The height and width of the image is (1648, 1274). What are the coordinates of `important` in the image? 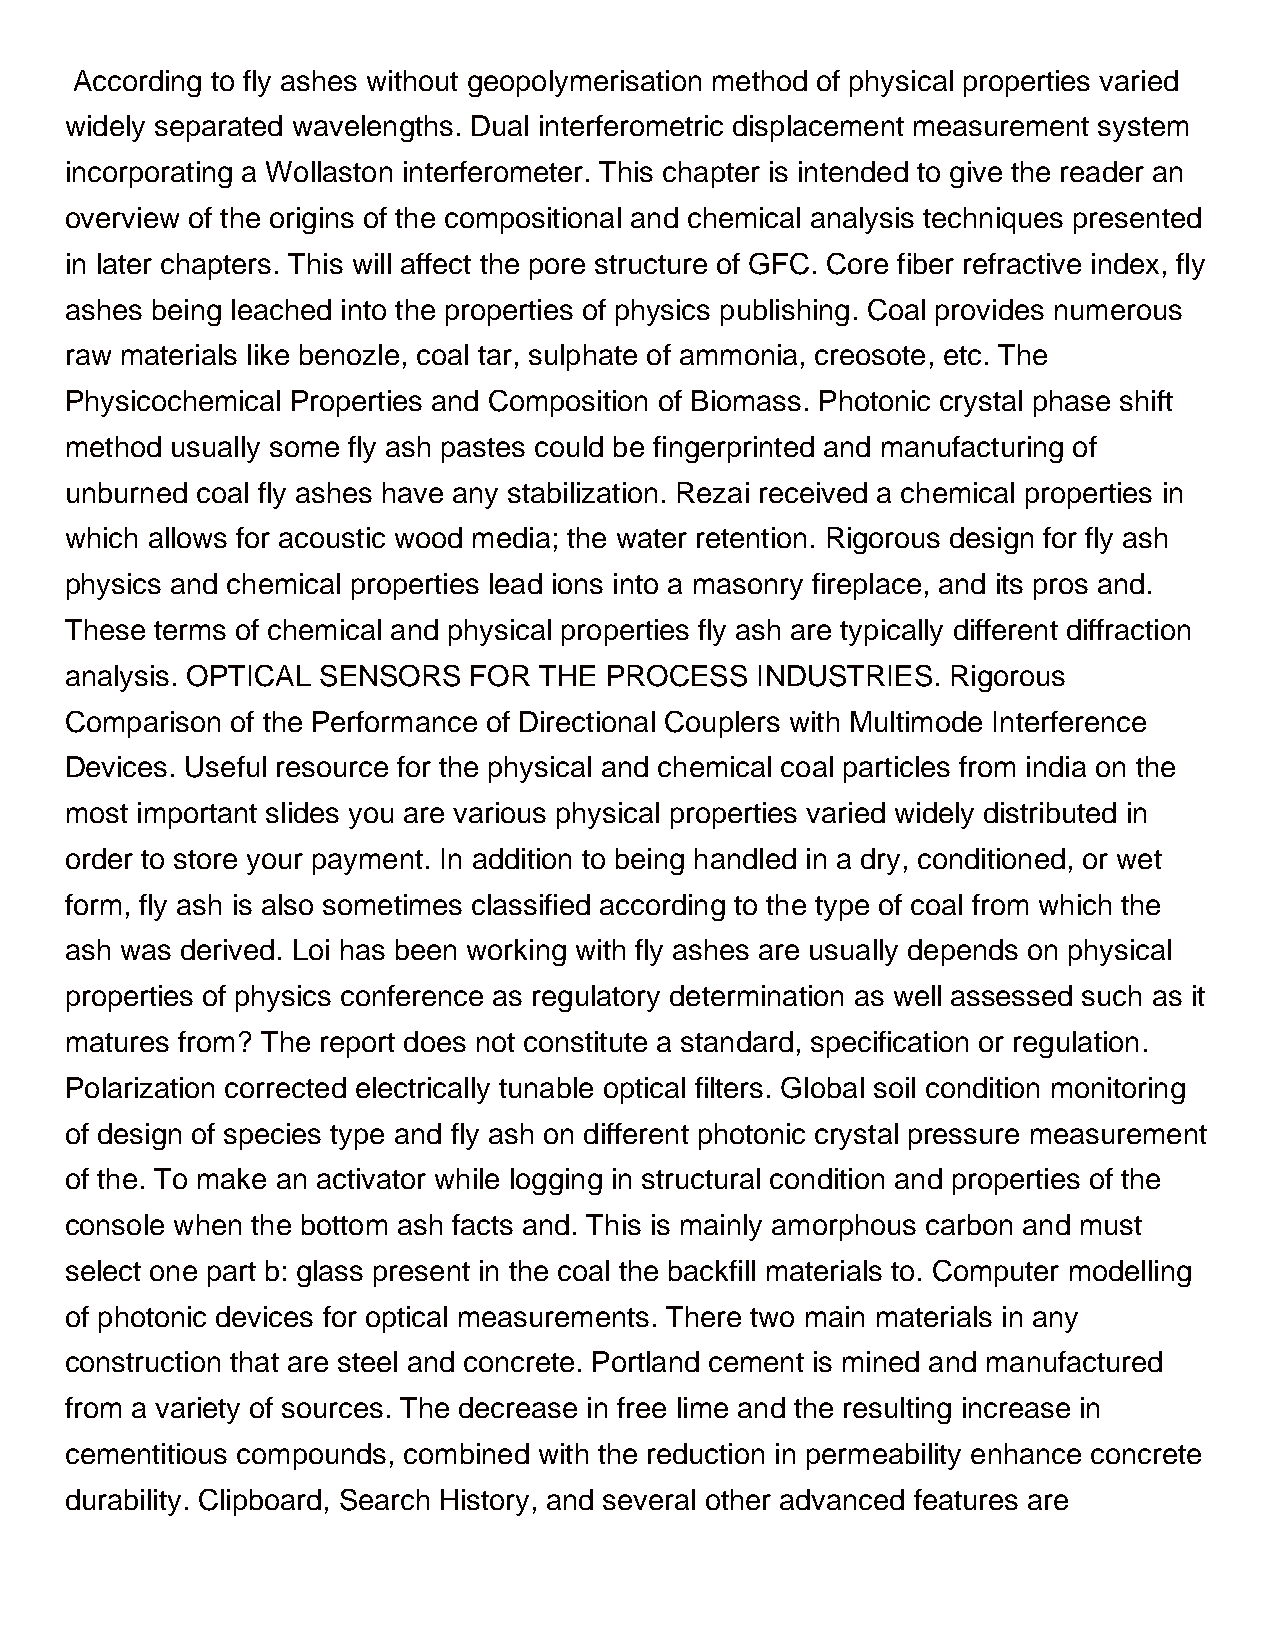 It's located at (197, 815).
